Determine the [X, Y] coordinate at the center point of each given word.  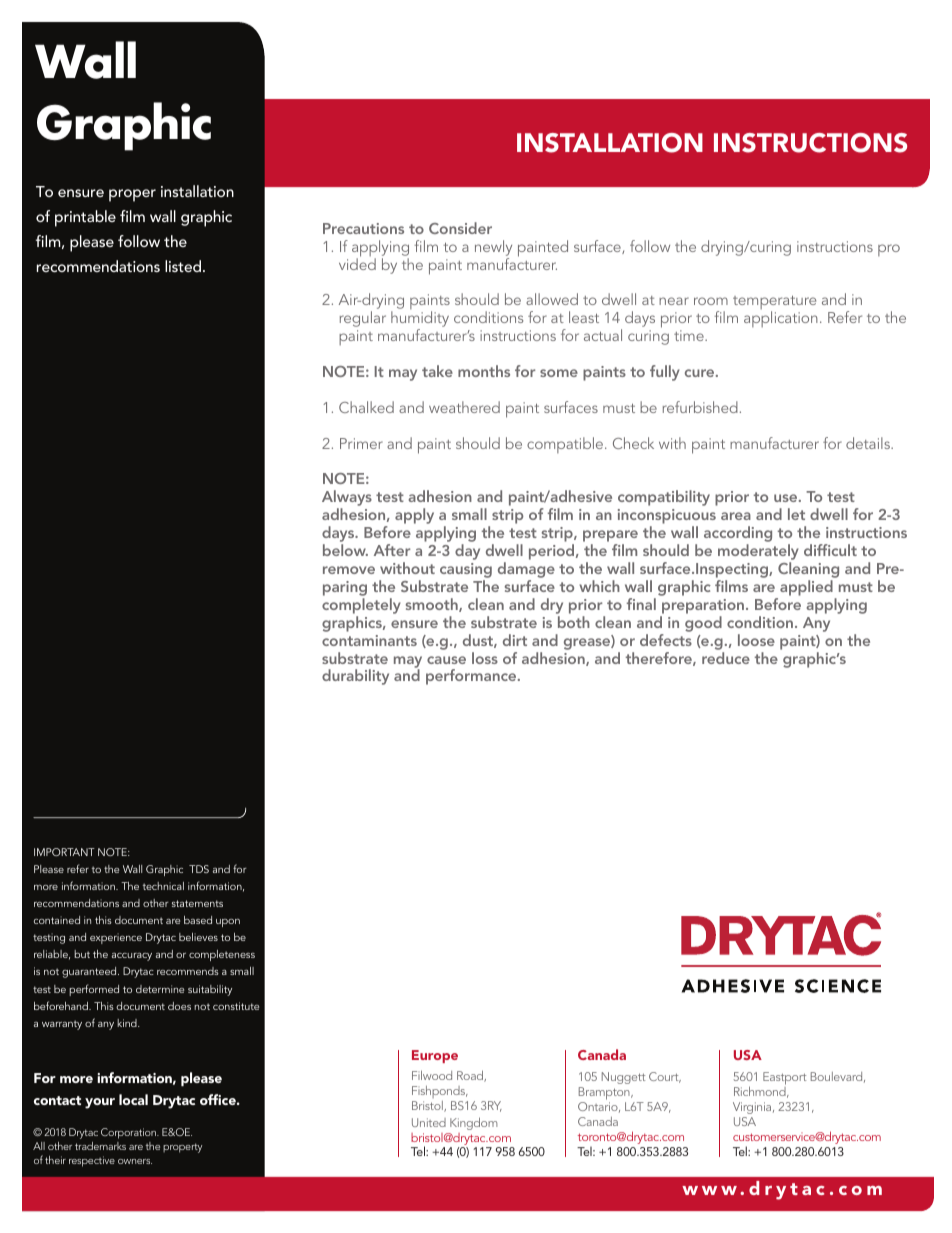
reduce [726, 658]
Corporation [130, 1133]
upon [228, 923]
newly [493, 248]
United [429, 1122]
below [345, 550]
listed [183, 266]
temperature [774, 304]
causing [466, 572]
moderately [758, 553]
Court [665, 1077]
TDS [199, 869]
